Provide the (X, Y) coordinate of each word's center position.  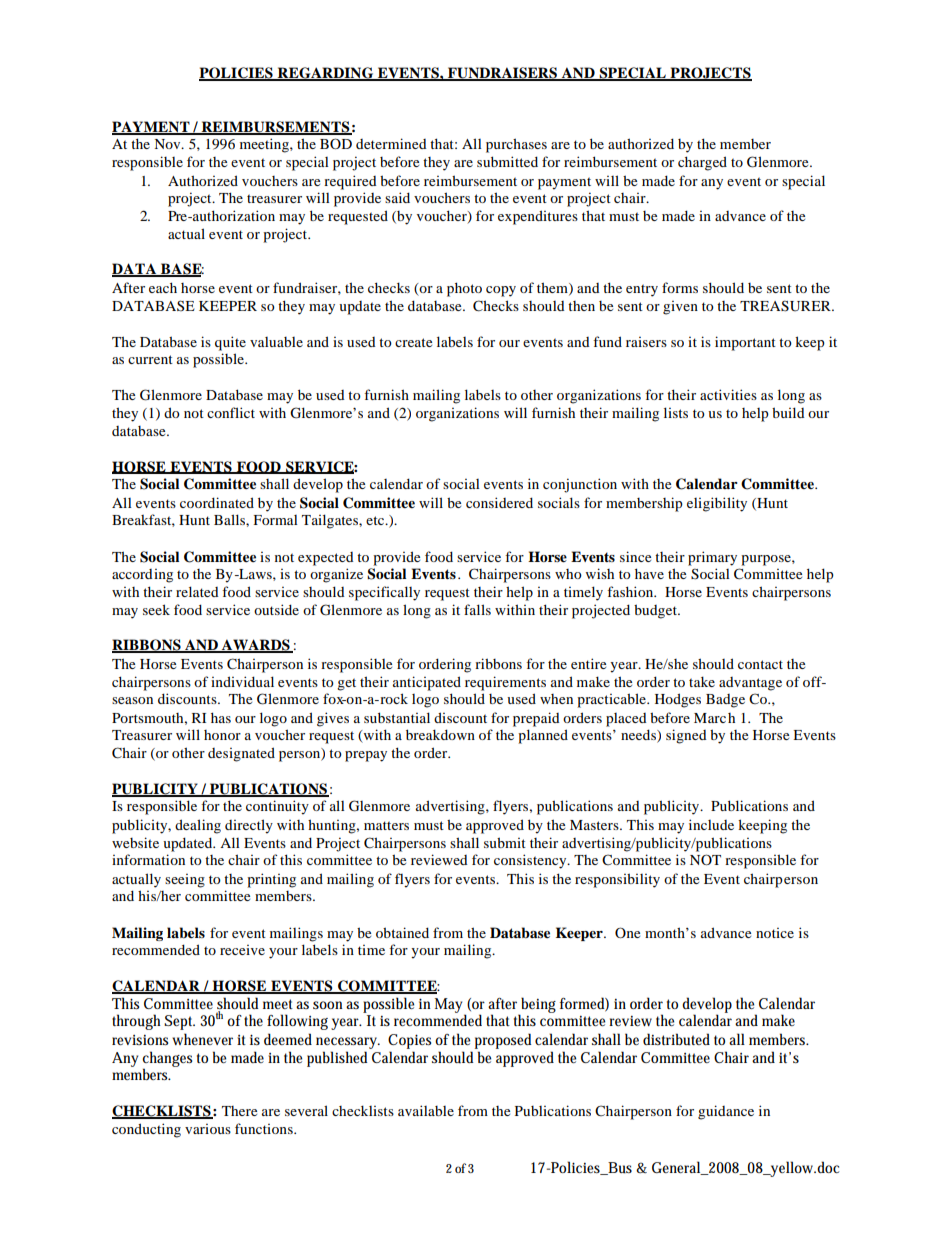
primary (712, 558)
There (239, 1111)
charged (702, 163)
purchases (516, 145)
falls (477, 609)
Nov (168, 144)
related (197, 591)
